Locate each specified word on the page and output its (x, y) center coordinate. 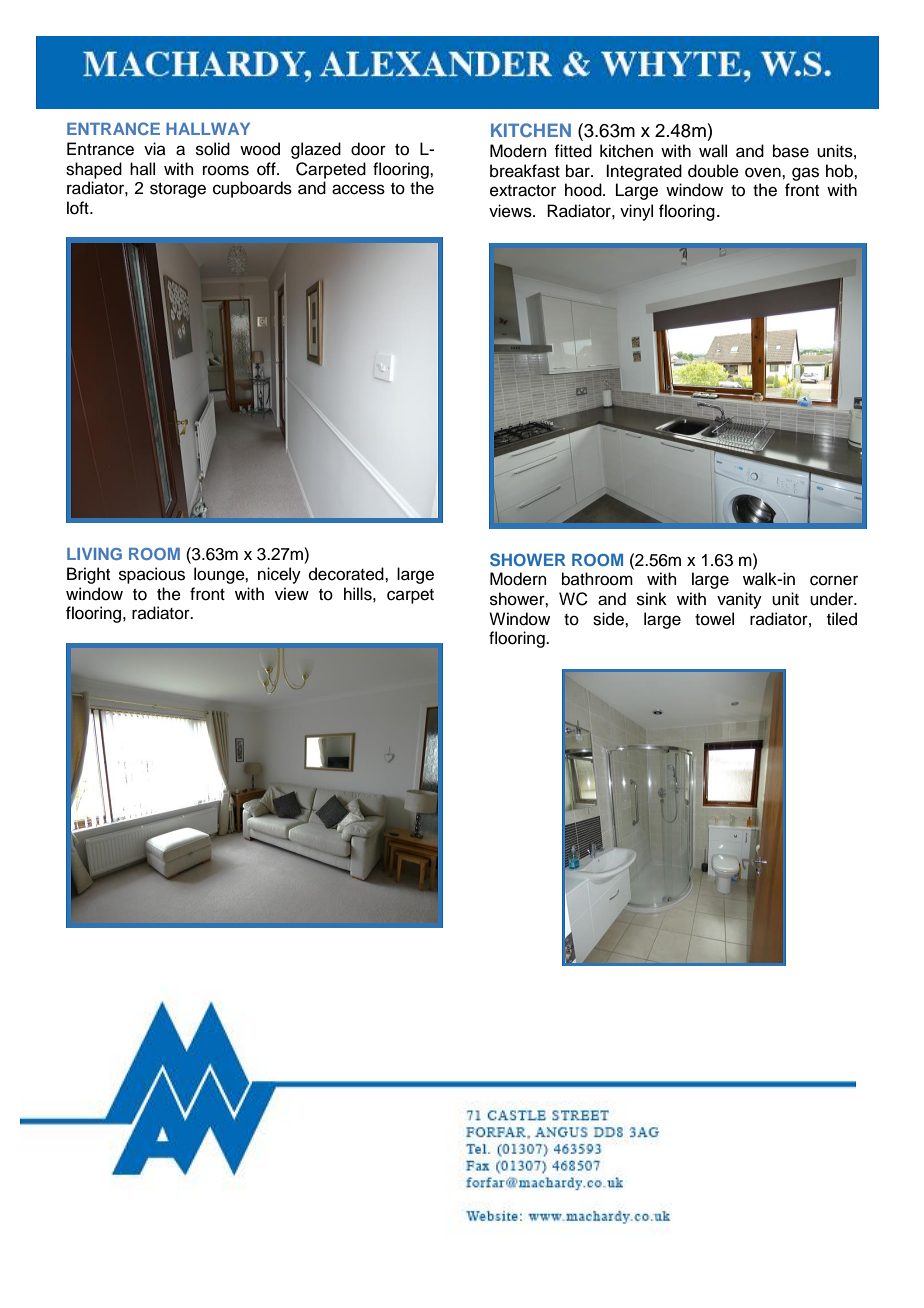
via (155, 148)
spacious (152, 575)
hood (584, 190)
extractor (523, 191)
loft (79, 208)
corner (834, 580)
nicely (279, 575)
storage (178, 190)
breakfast (525, 171)
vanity (739, 600)
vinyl (636, 212)
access (358, 189)
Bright (88, 575)
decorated (347, 574)
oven (764, 172)
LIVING (94, 554)
